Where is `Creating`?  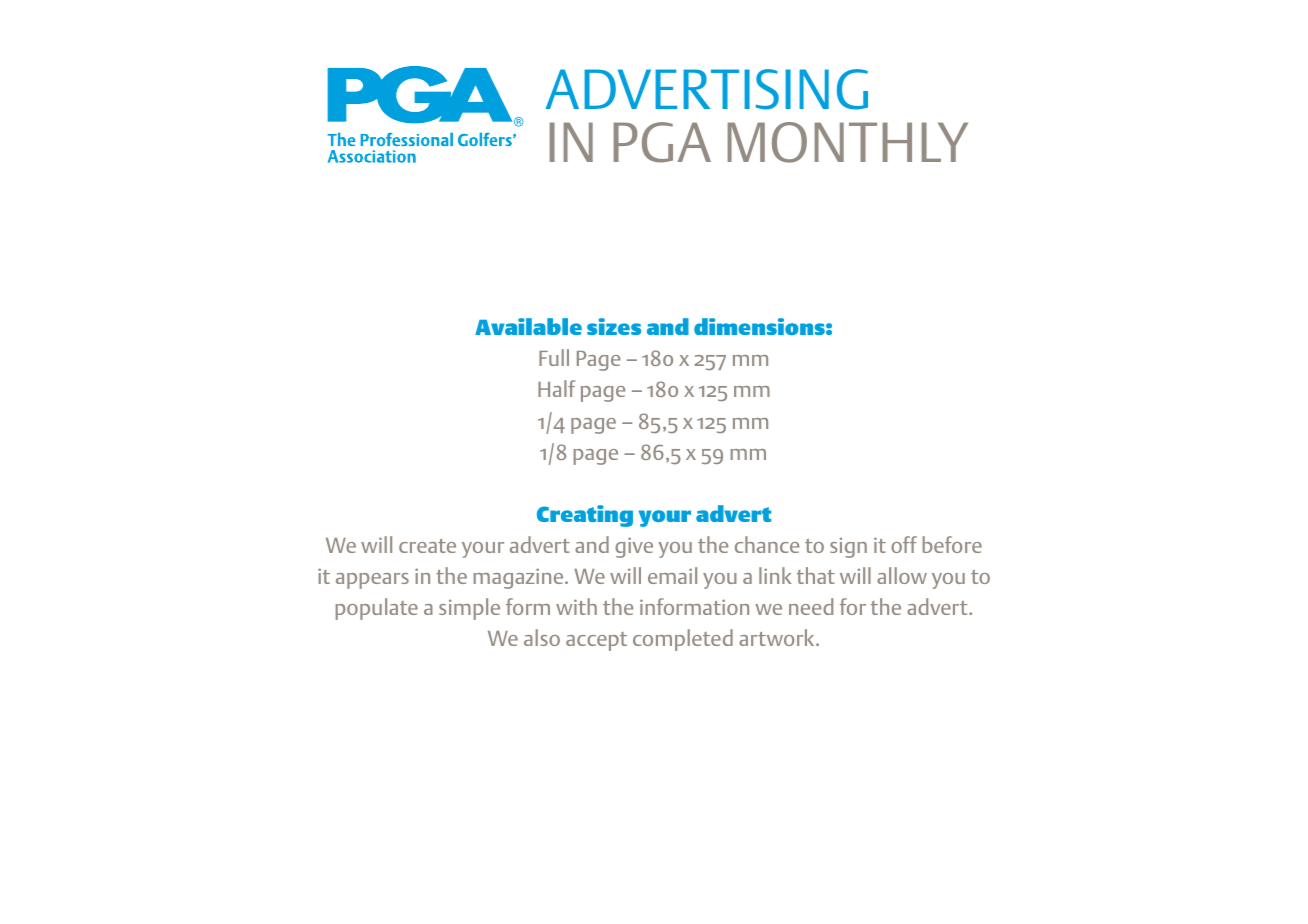 Creating is located at coordinates (585, 516).
